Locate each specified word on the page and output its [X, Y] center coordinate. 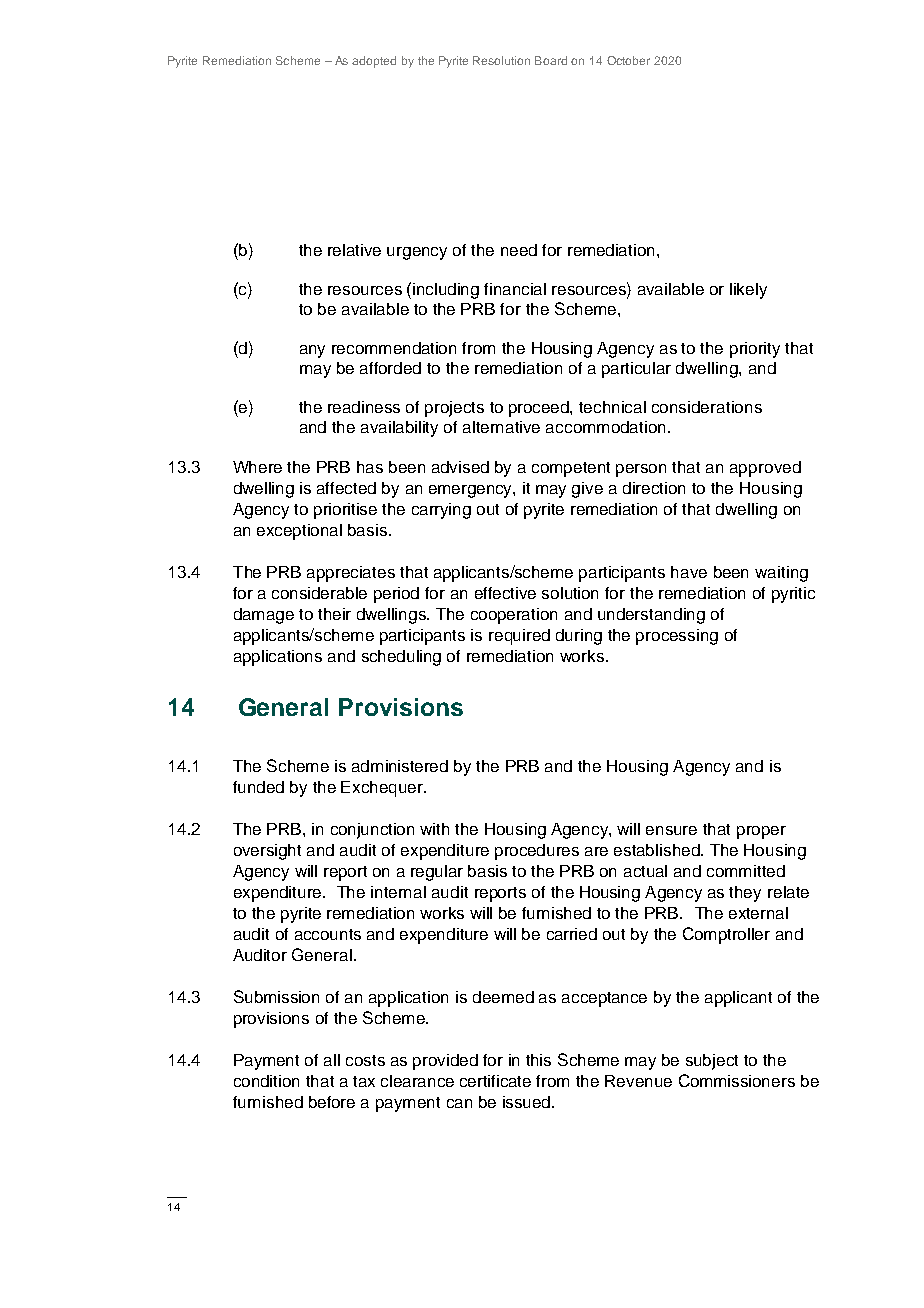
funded [258, 787]
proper [761, 832]
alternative [501, 427]
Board [551, 60]
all [332, 1060]
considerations [707, 407]
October [628, 60]
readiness [364, 407]
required [519, 637]
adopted [374, 62]
